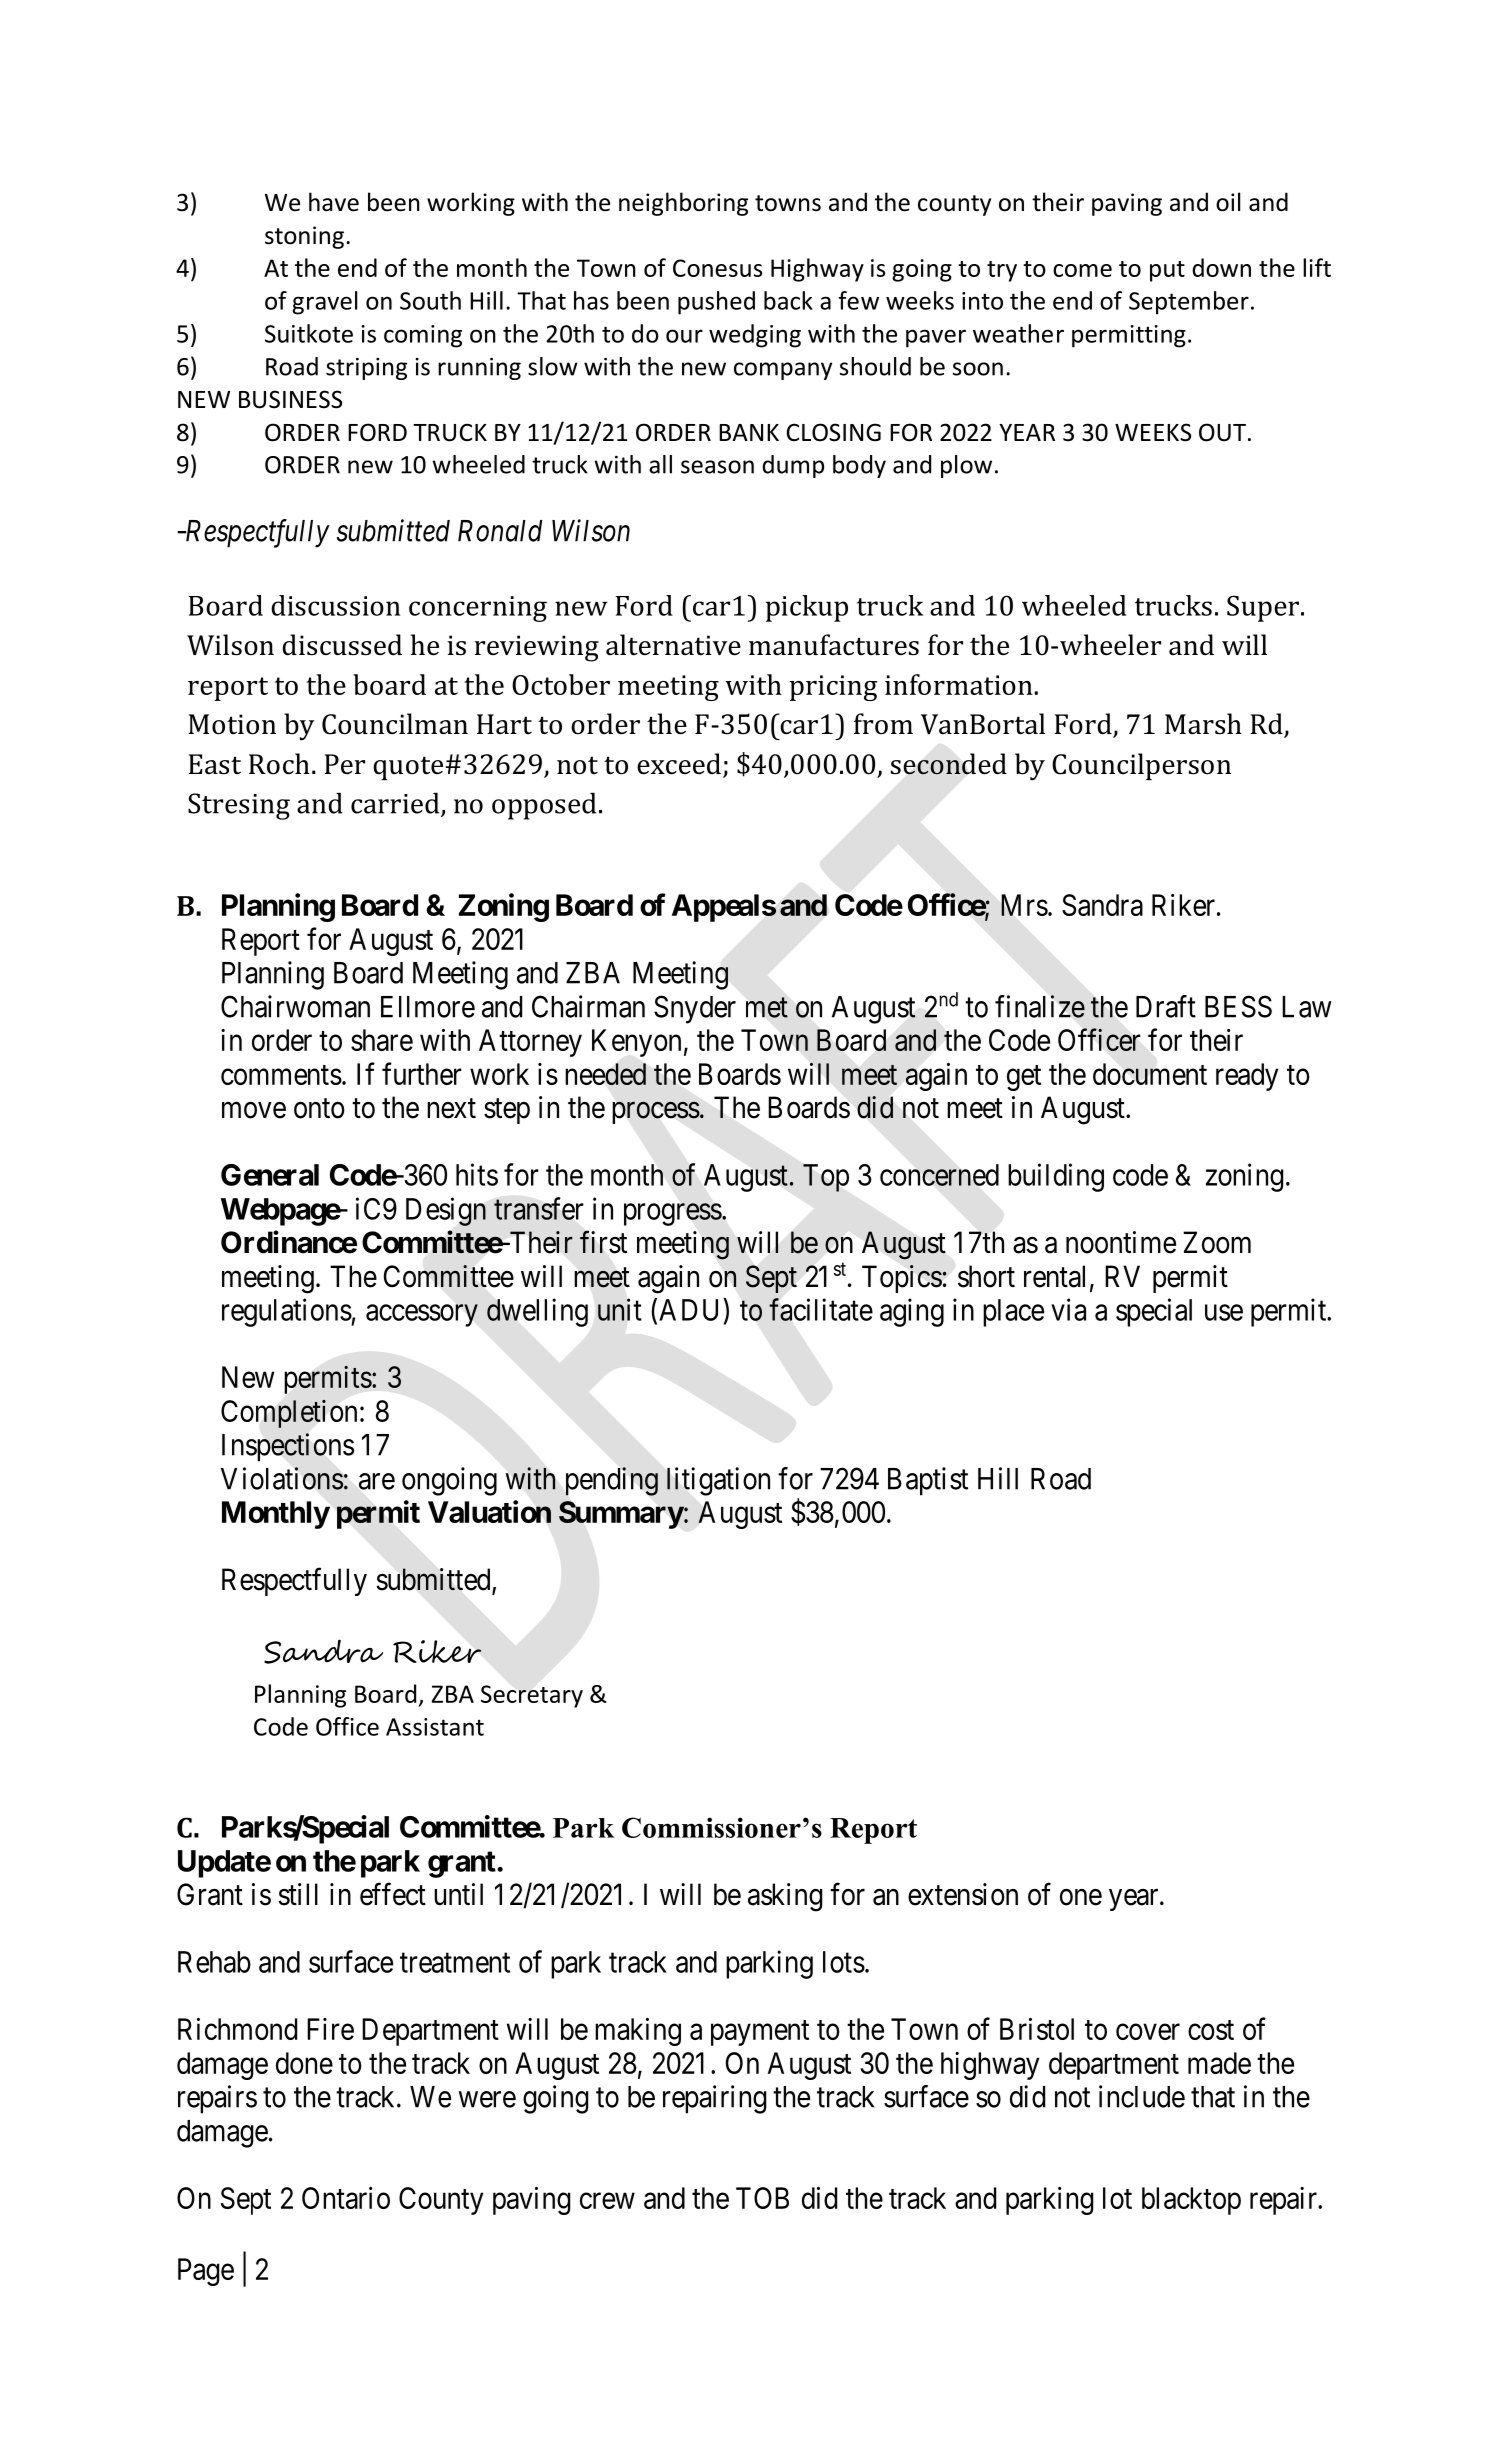 This image has height=2462, width=1495. Describe the element at coordinates (1167, 271) in the image. I see `put` at that location.
